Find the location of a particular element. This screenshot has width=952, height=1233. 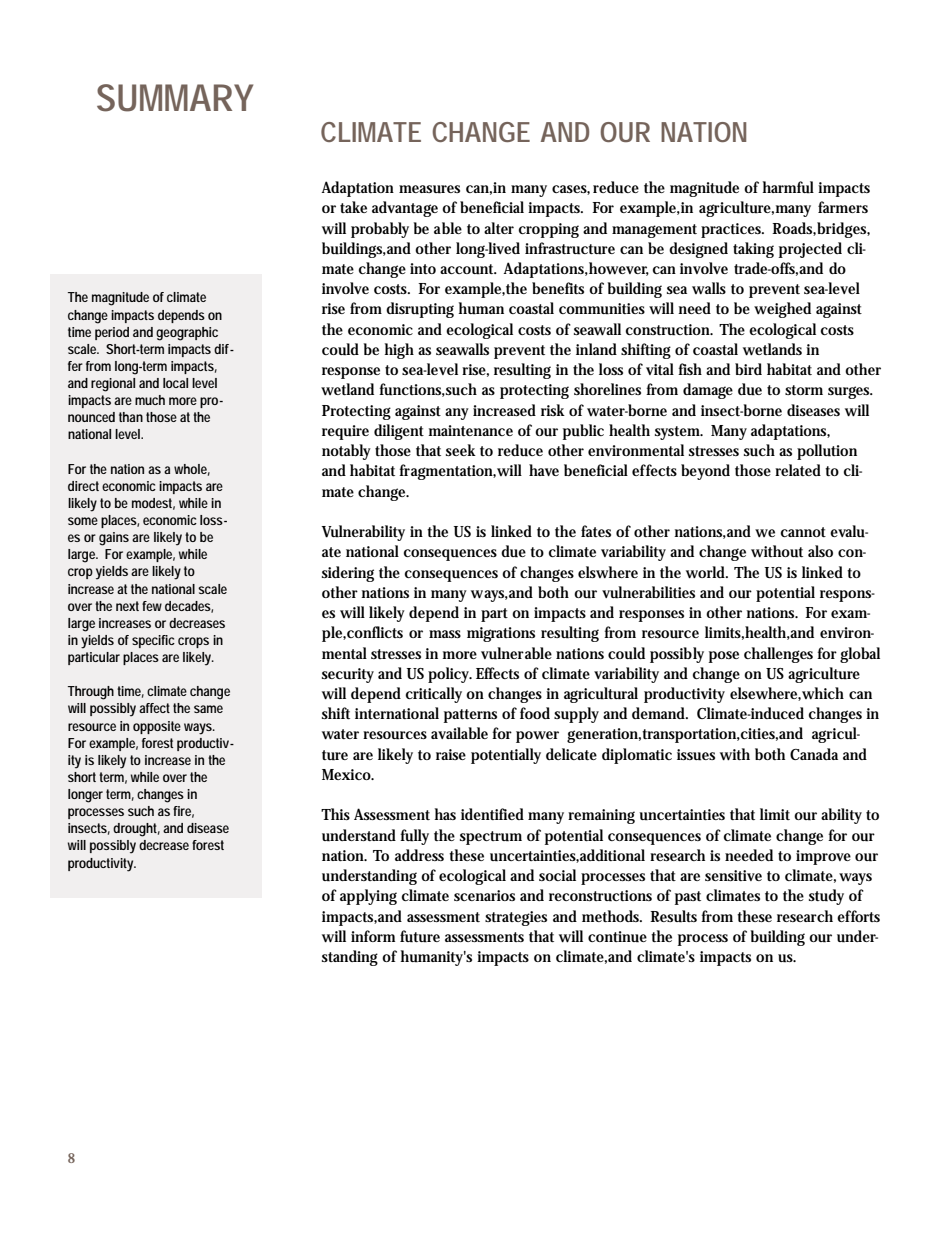

scenarios is located at coordinates (484, 895).
